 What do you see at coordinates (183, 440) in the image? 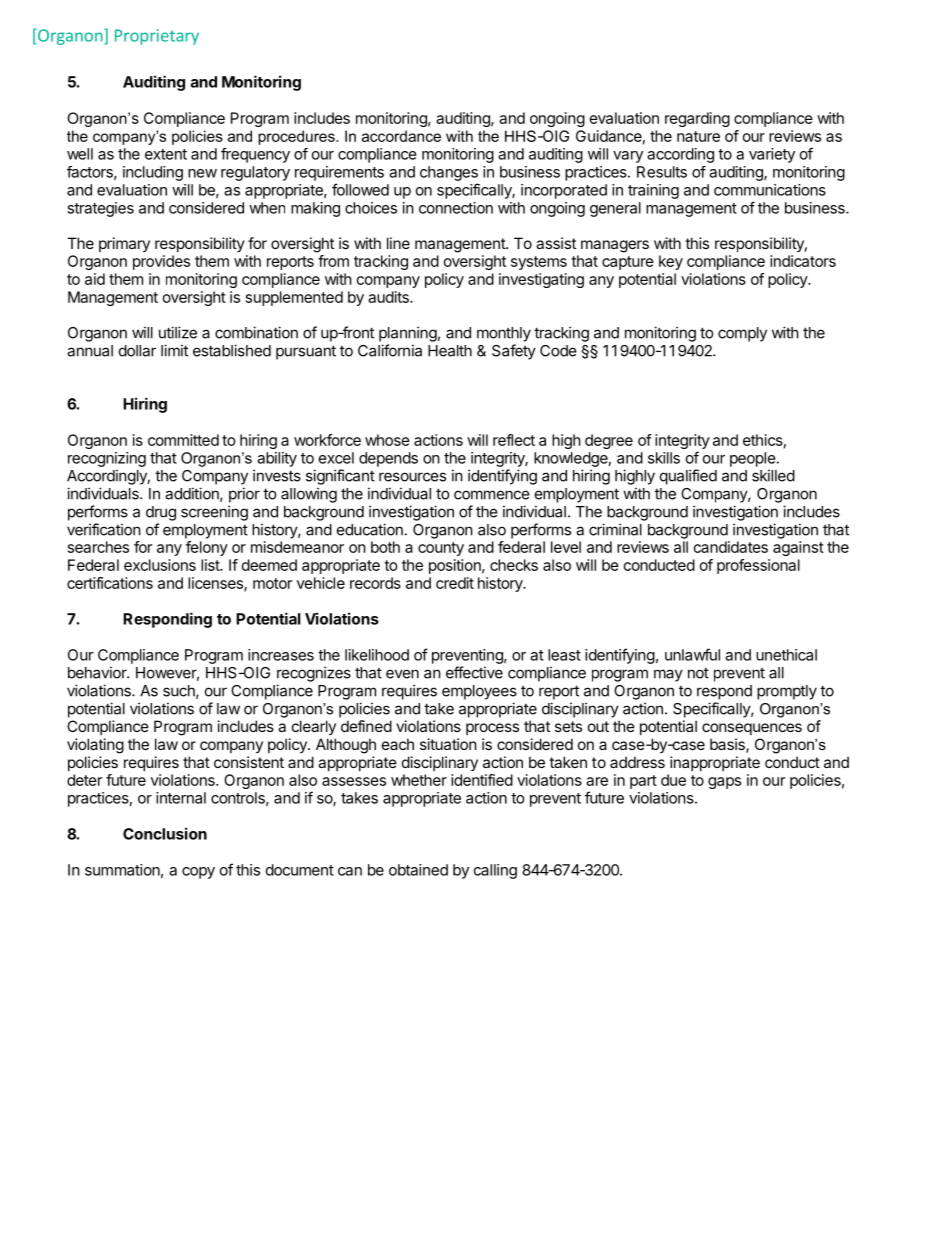
I see `committed` at bounding box center [183, 440].
